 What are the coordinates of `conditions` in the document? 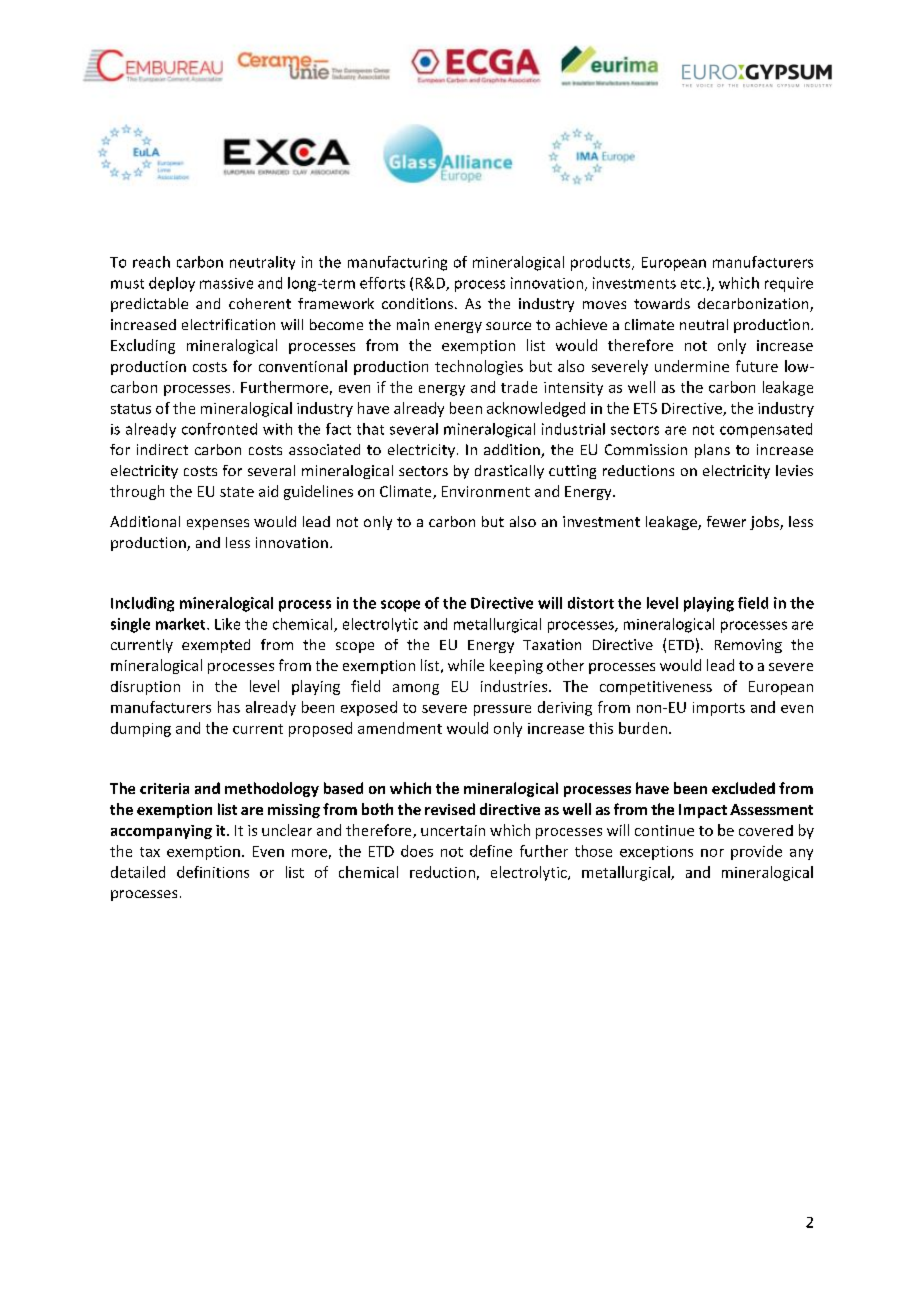 It's located at (417, 303).
